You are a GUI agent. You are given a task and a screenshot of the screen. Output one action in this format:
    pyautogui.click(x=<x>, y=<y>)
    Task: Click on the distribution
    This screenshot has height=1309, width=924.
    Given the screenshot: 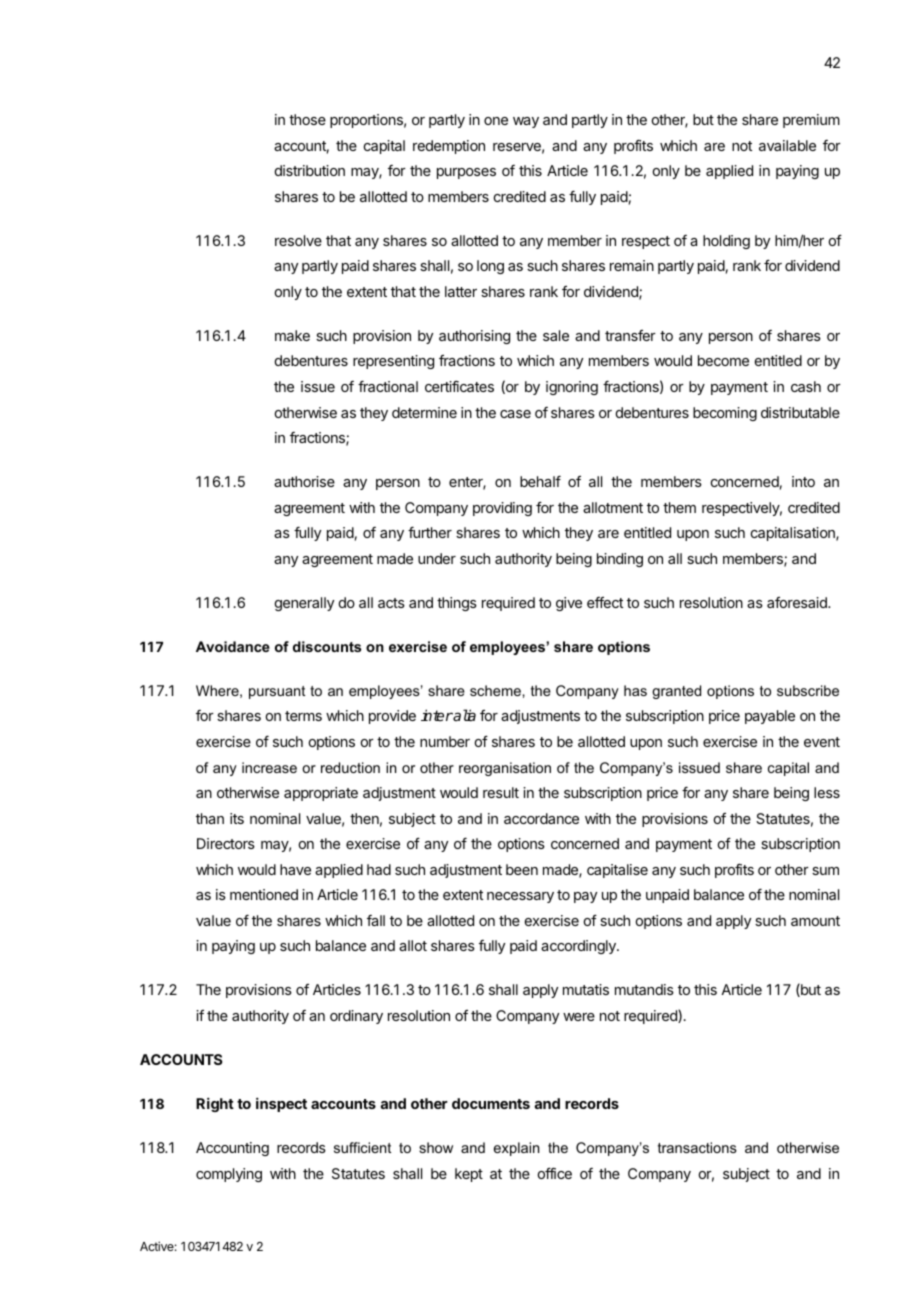 What is the action you would take?
    pyautogui.click(x=310, y=170)
